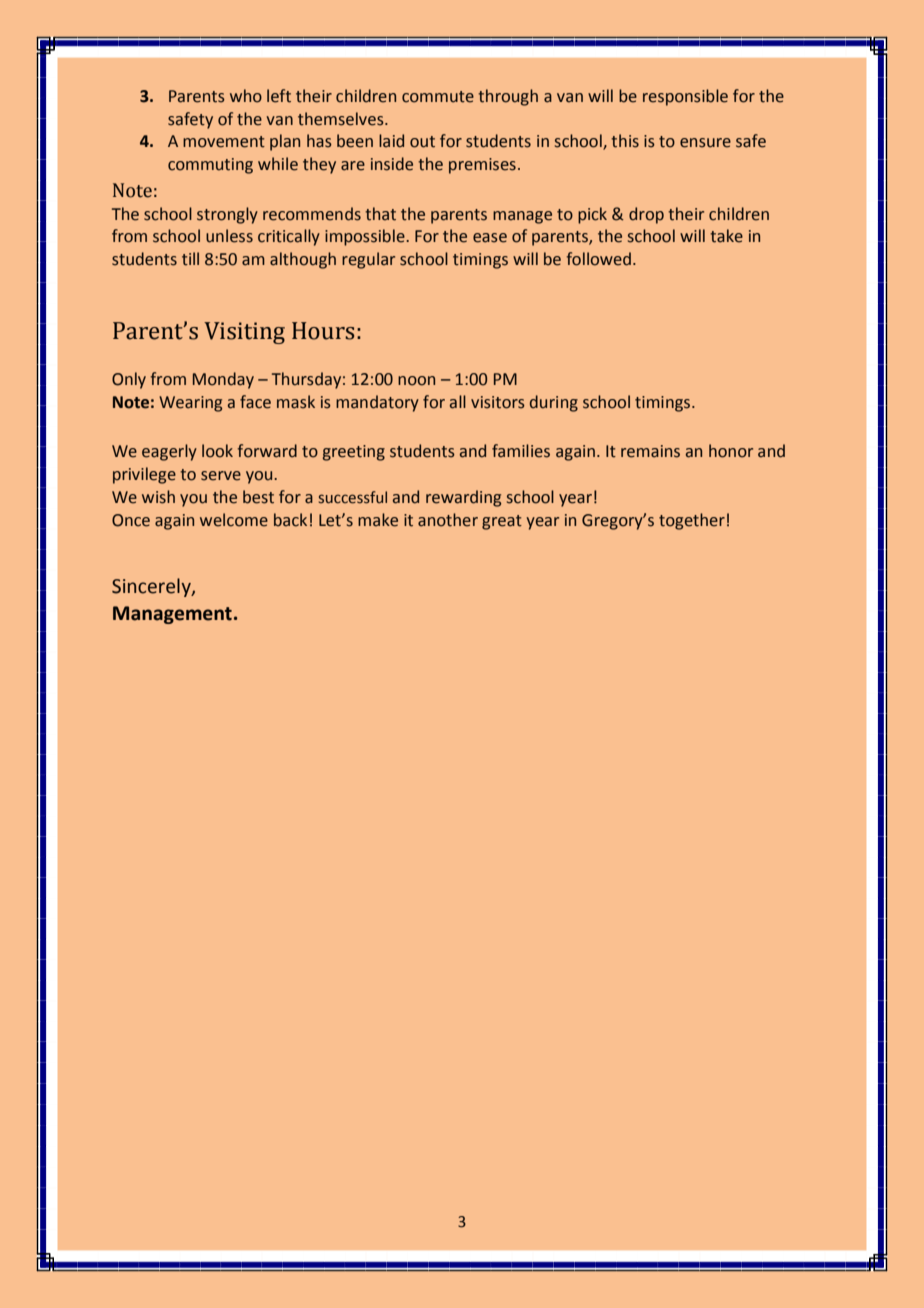 The width and height of the page is (924, 1308). I want to click on remains, so click(650, 451).
